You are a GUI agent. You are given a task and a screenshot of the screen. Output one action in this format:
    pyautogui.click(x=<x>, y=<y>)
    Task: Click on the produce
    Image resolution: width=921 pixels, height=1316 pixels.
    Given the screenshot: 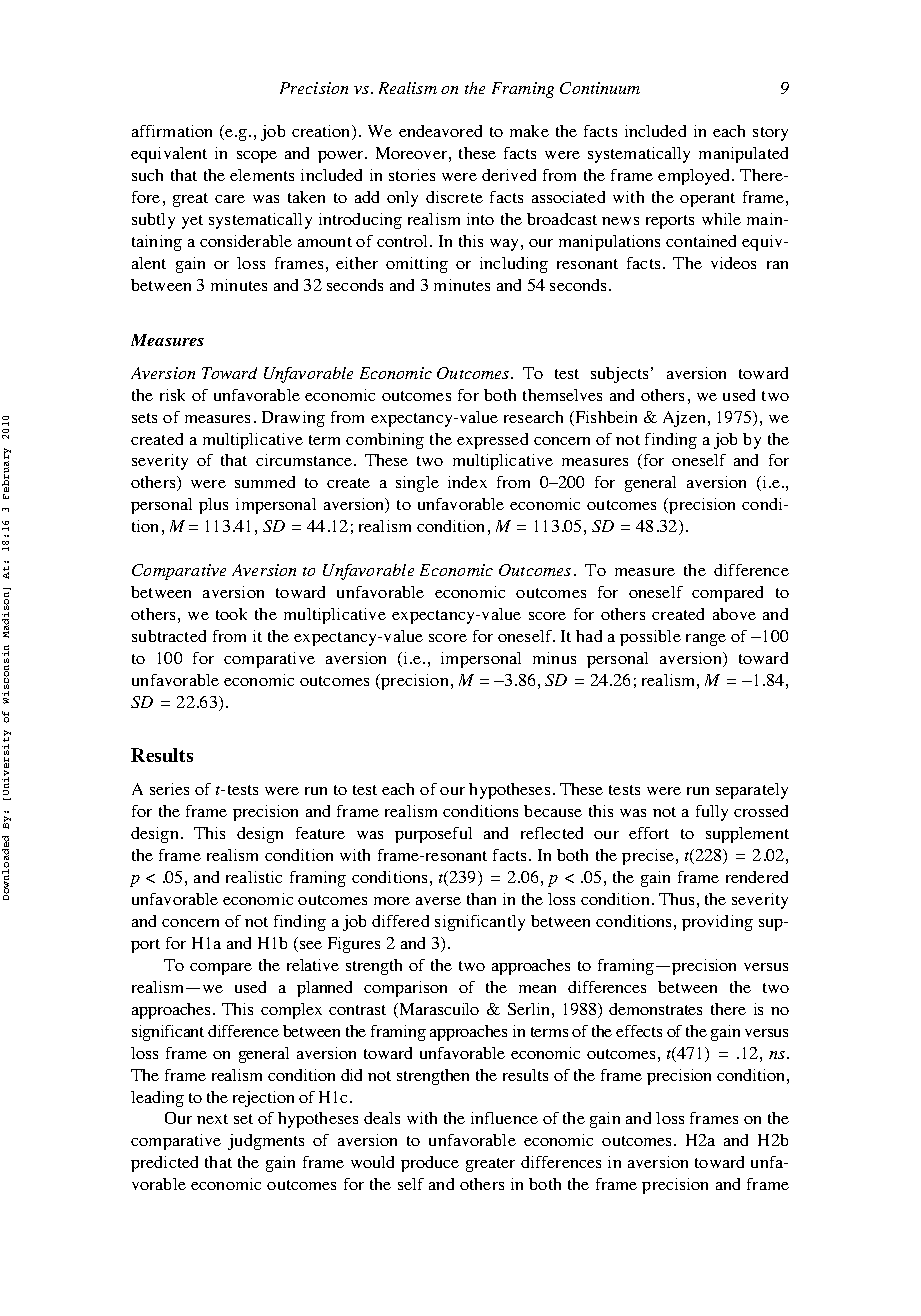 What is the action you would take?
    pyautogui.click(x=430, y=1164)
